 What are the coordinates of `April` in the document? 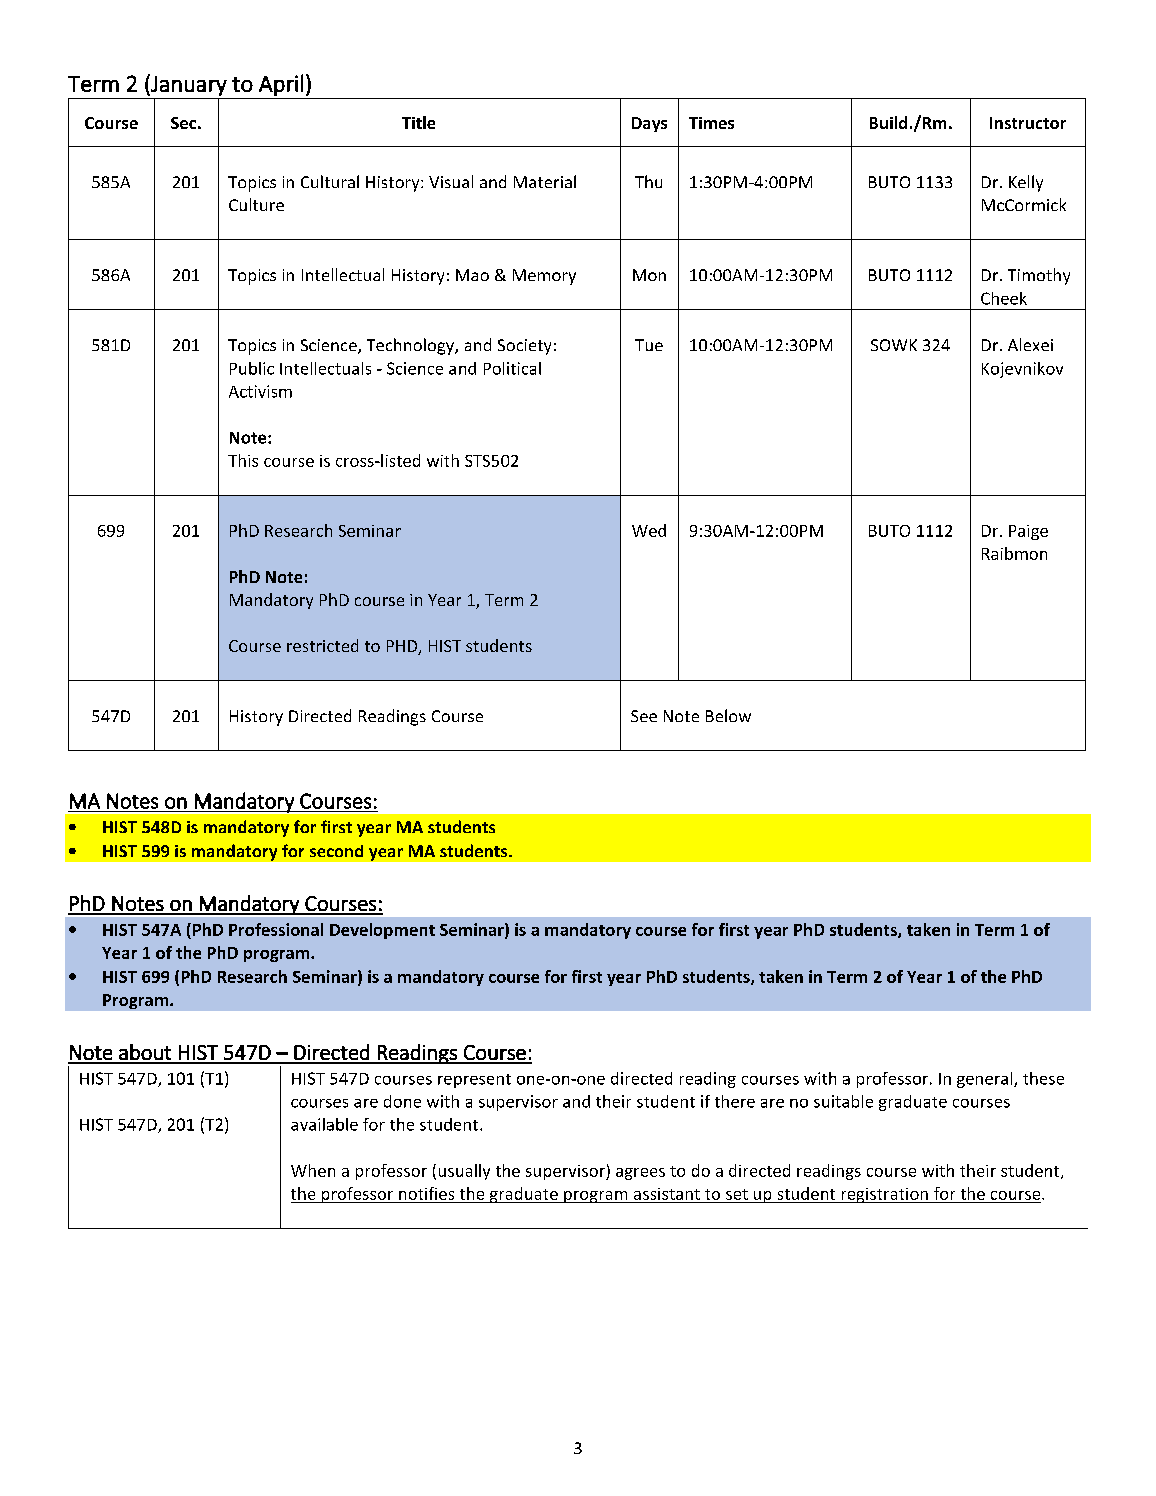 It's located at (281, 85).
